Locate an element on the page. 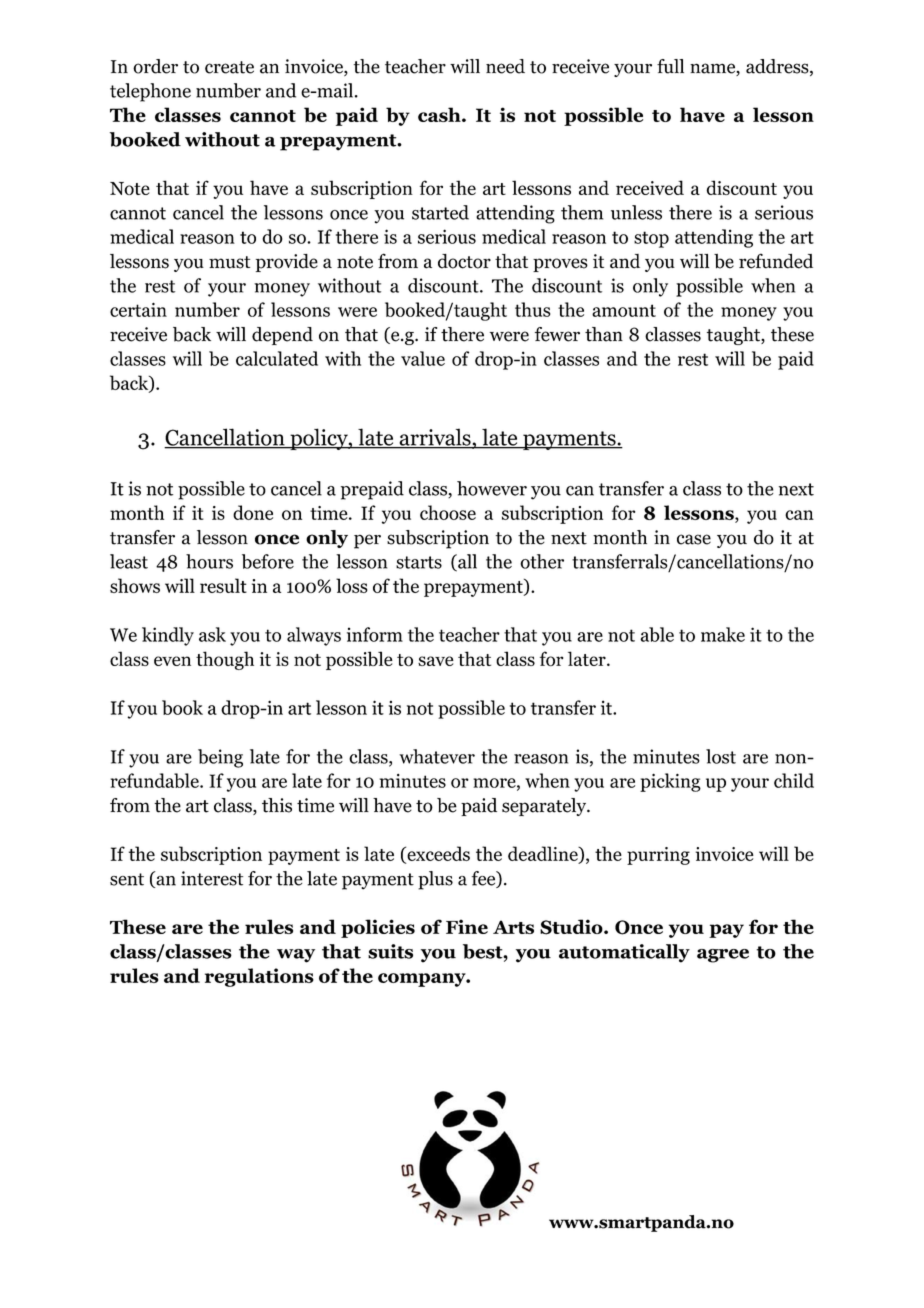  save is located at coordinates (436, 661).
